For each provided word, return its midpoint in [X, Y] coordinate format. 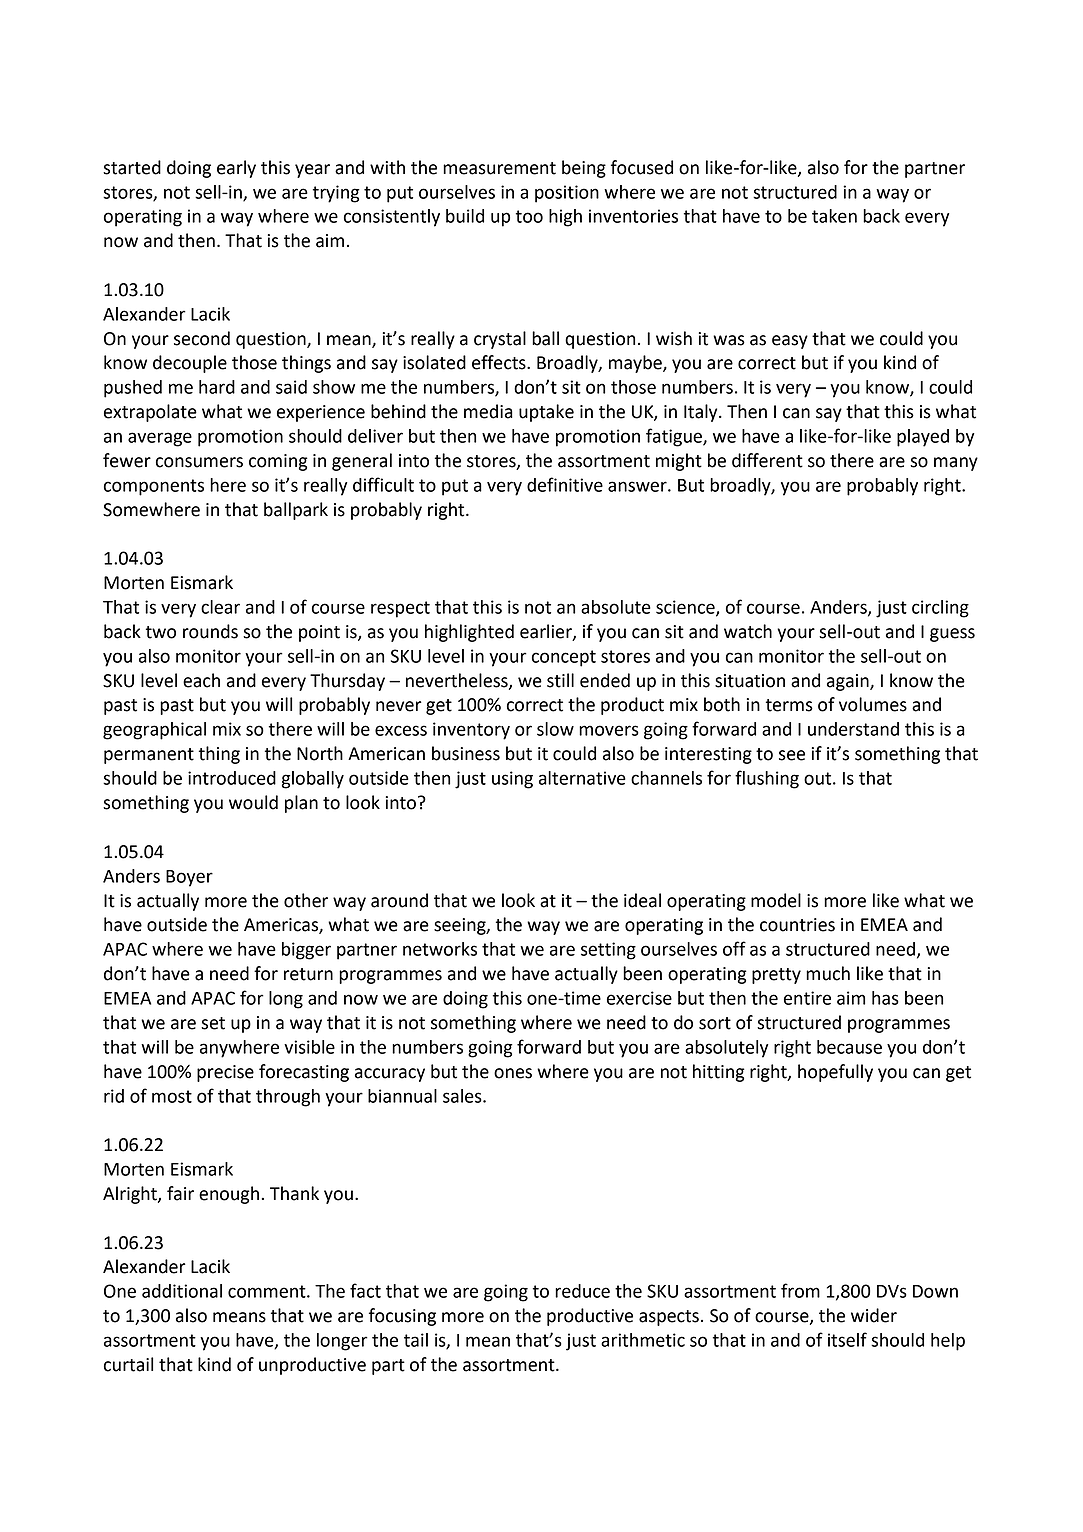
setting [608, 951]
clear [220, 607]
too [529, 216]
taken [834, 216]
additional [182, 1291]
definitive [565, 484]
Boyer [189, 878]
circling [940, 609]
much [828, 973]
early [236, 169]
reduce [582, 1291]
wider [874, 1315]
